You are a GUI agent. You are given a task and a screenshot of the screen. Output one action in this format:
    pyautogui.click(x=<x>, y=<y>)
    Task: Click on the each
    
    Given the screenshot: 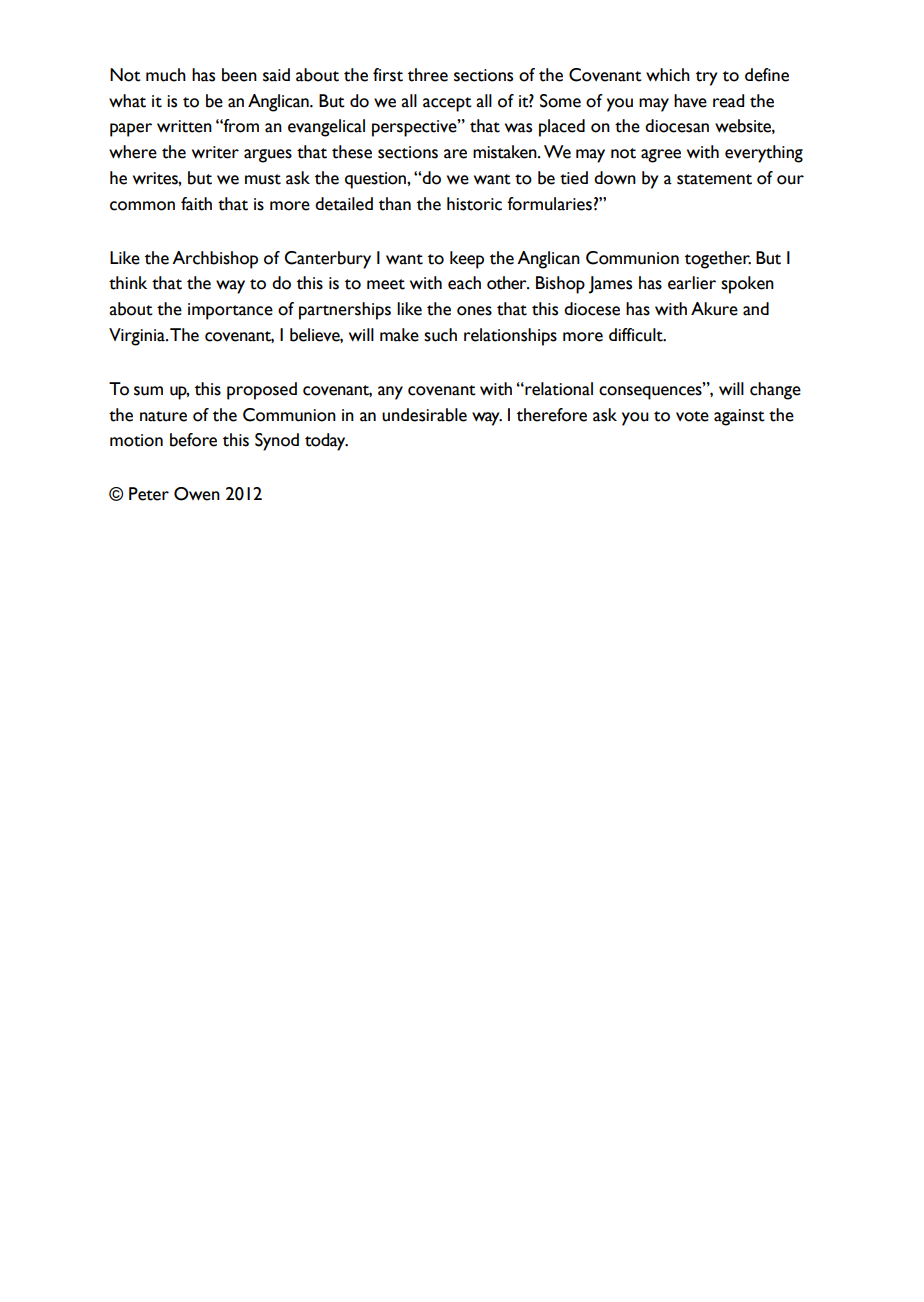 What is the action you would take?
    pyautogui.click(x=464, y=283)
